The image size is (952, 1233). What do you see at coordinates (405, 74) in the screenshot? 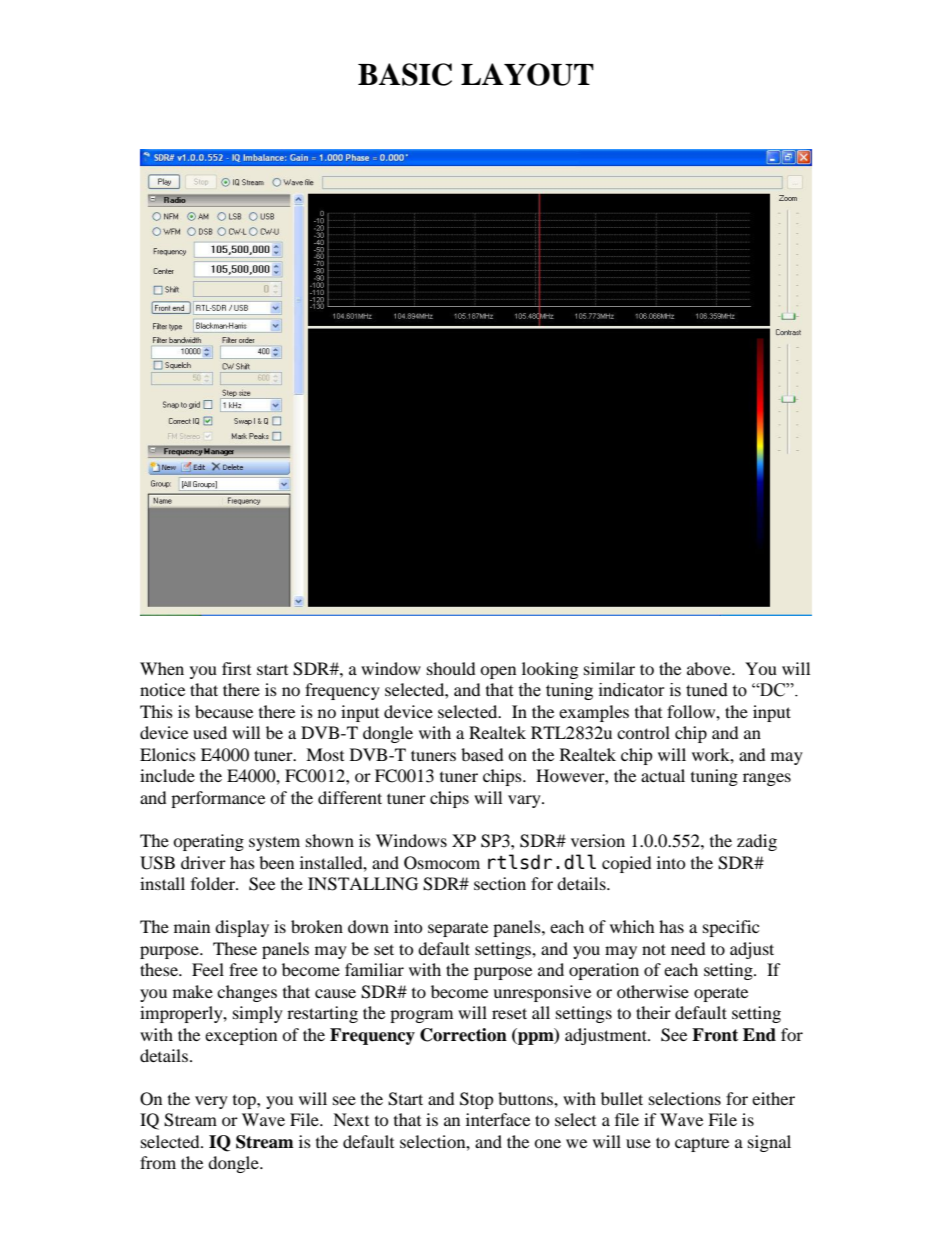
I see `BASIC` at bounding box center [405, 74].
